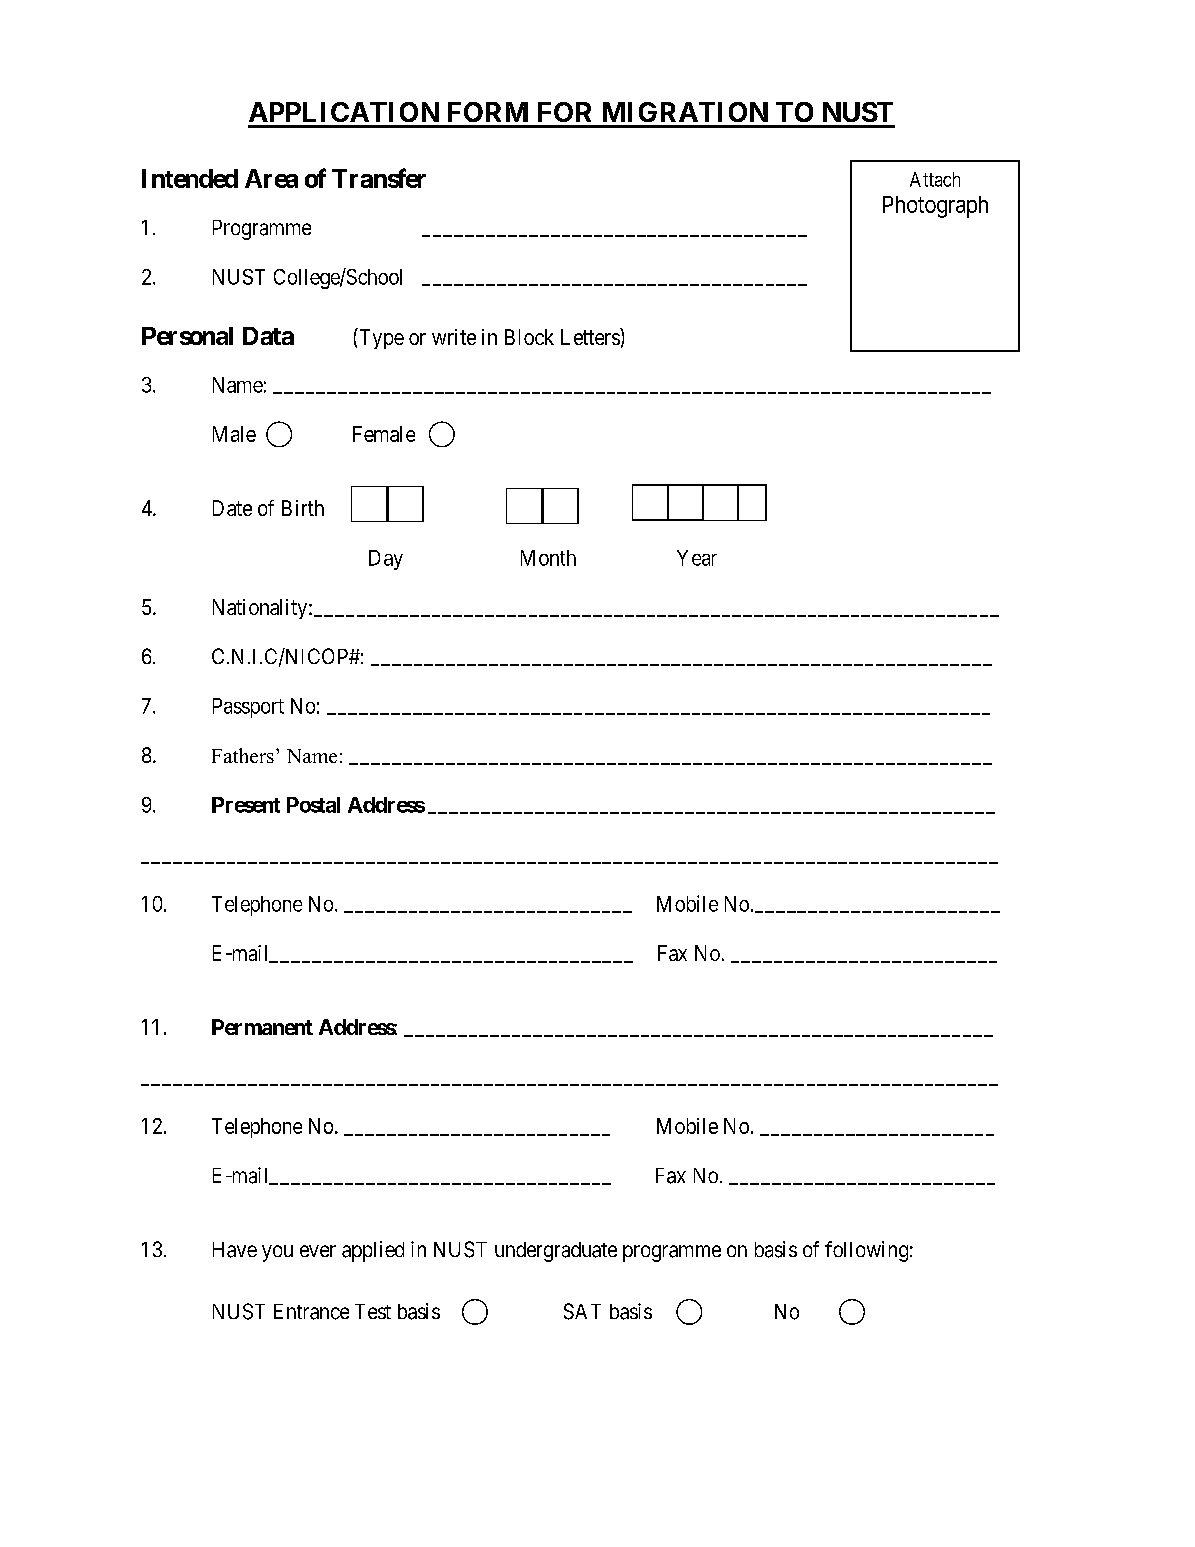 The image size is (1195, 1547). I want to click on applied, so click(373, 1251).
